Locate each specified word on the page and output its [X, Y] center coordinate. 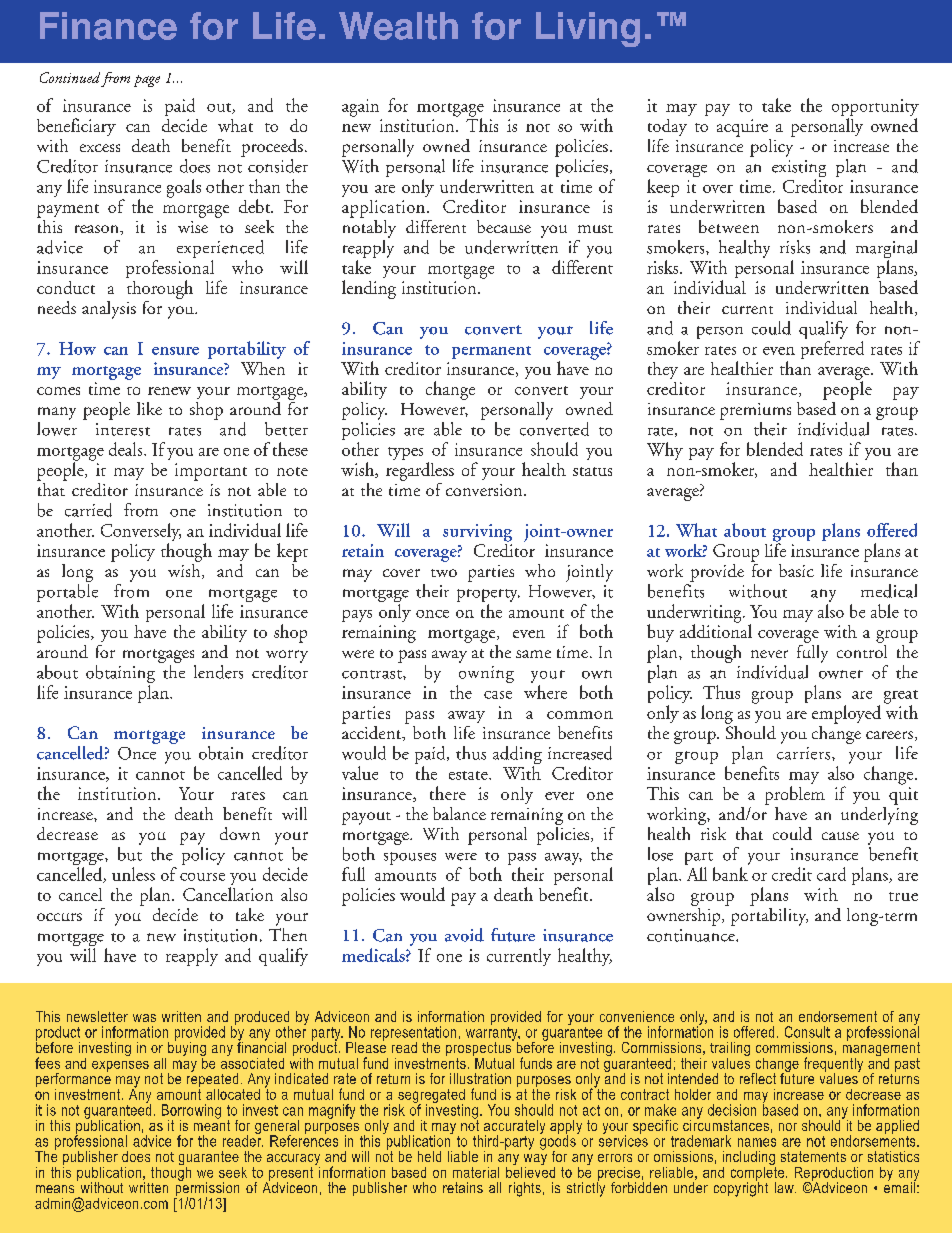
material [476, 1172]
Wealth [398, 26]
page [147, 81]
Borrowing [191, 1112]
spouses [410, 858]
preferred [832, 350]
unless [133, 874]
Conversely [141, 533]
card [831, 874]
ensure [175, 351]
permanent [491, 352]
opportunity [875, 109]
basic [796, 570]
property [488, 597]
